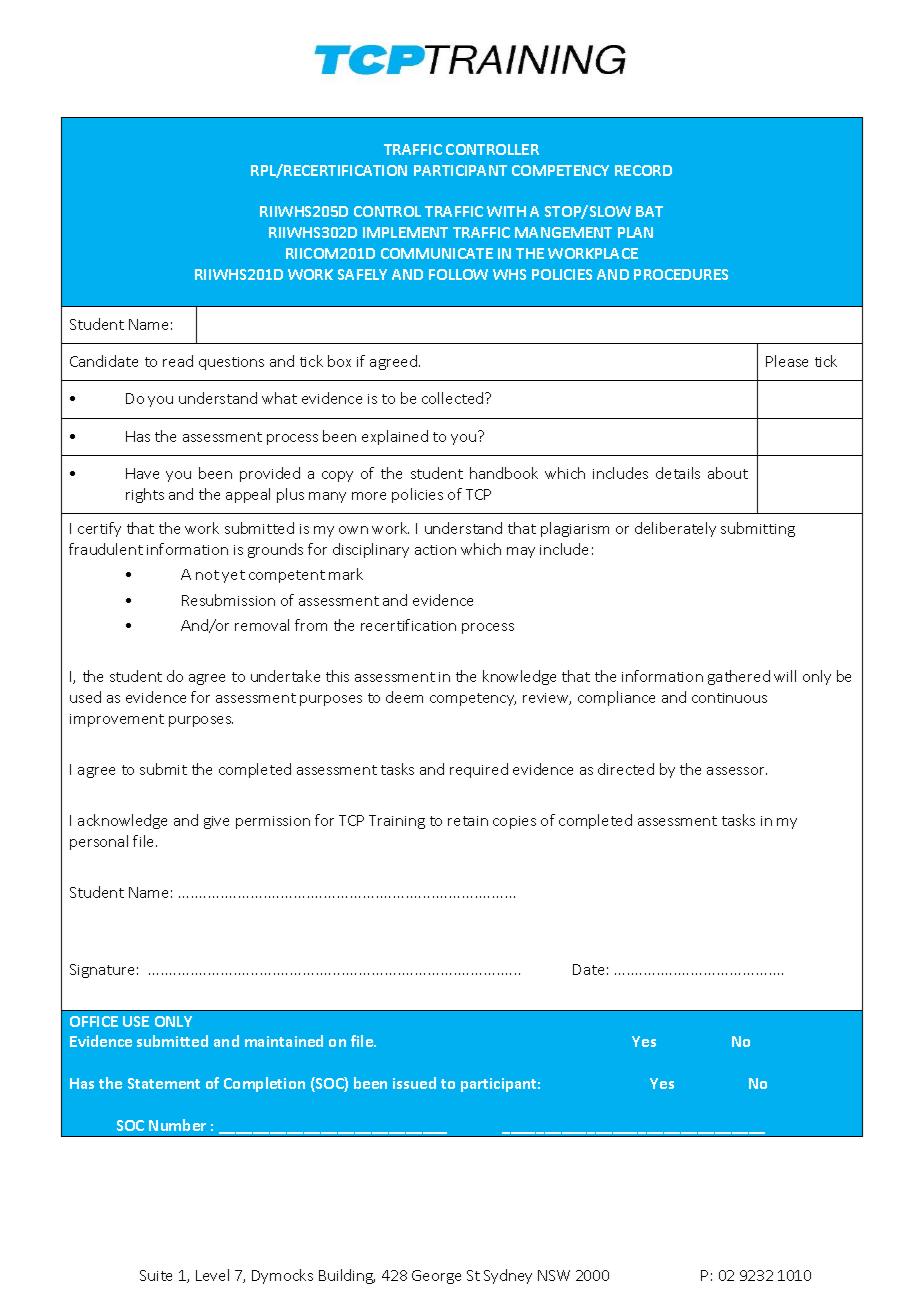 The width and height of the image is (924, 1308). Describe the element at coordinates (626, 769) in the image. I see `directed` at that location.
